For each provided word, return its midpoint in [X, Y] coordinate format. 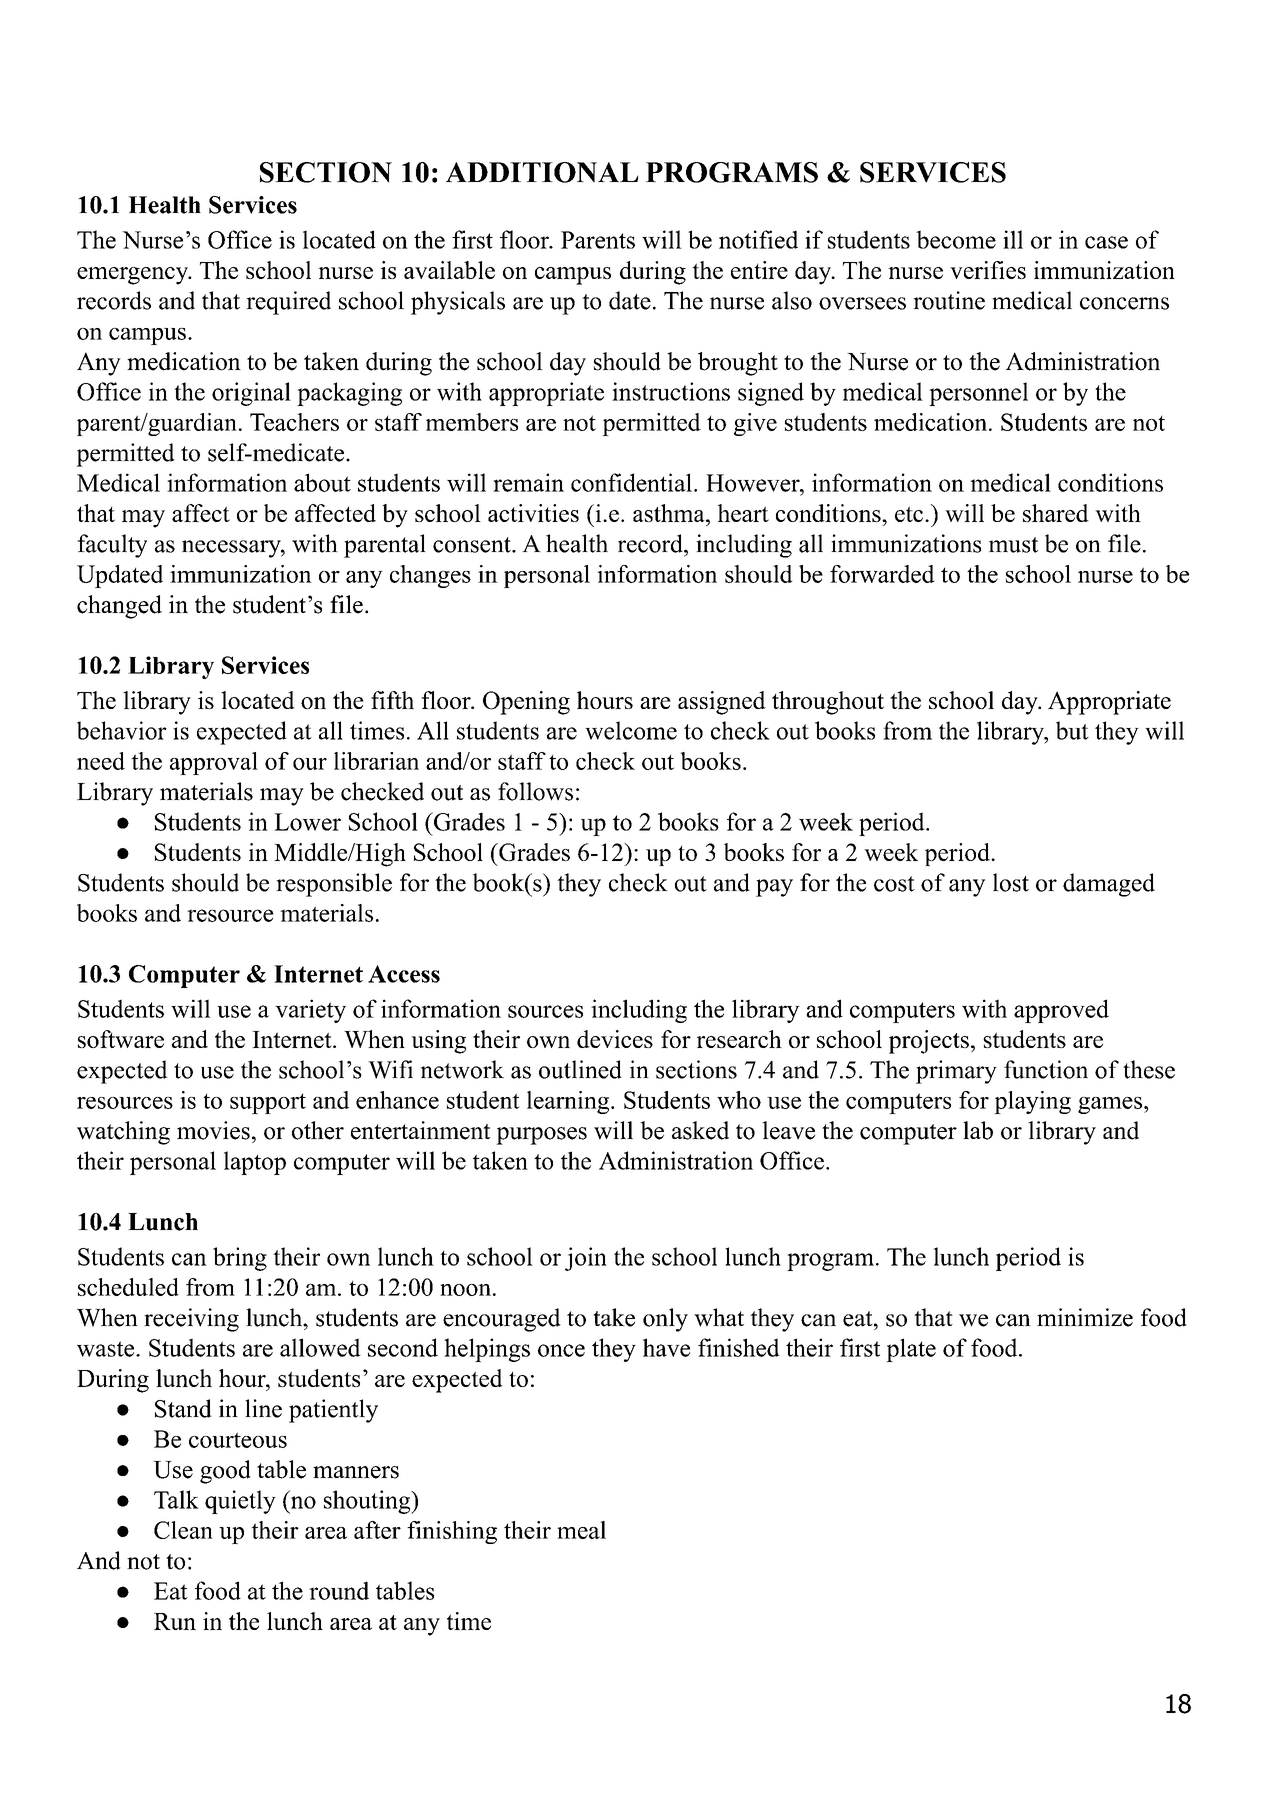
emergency [134, 276]
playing [1032, 1102]
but [1072, 730]
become [956, 239]
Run [175, 1621]
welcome [631, 730]
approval [214, 763]
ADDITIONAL [542, 172]
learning [569, 1102]
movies [213, 1130]
